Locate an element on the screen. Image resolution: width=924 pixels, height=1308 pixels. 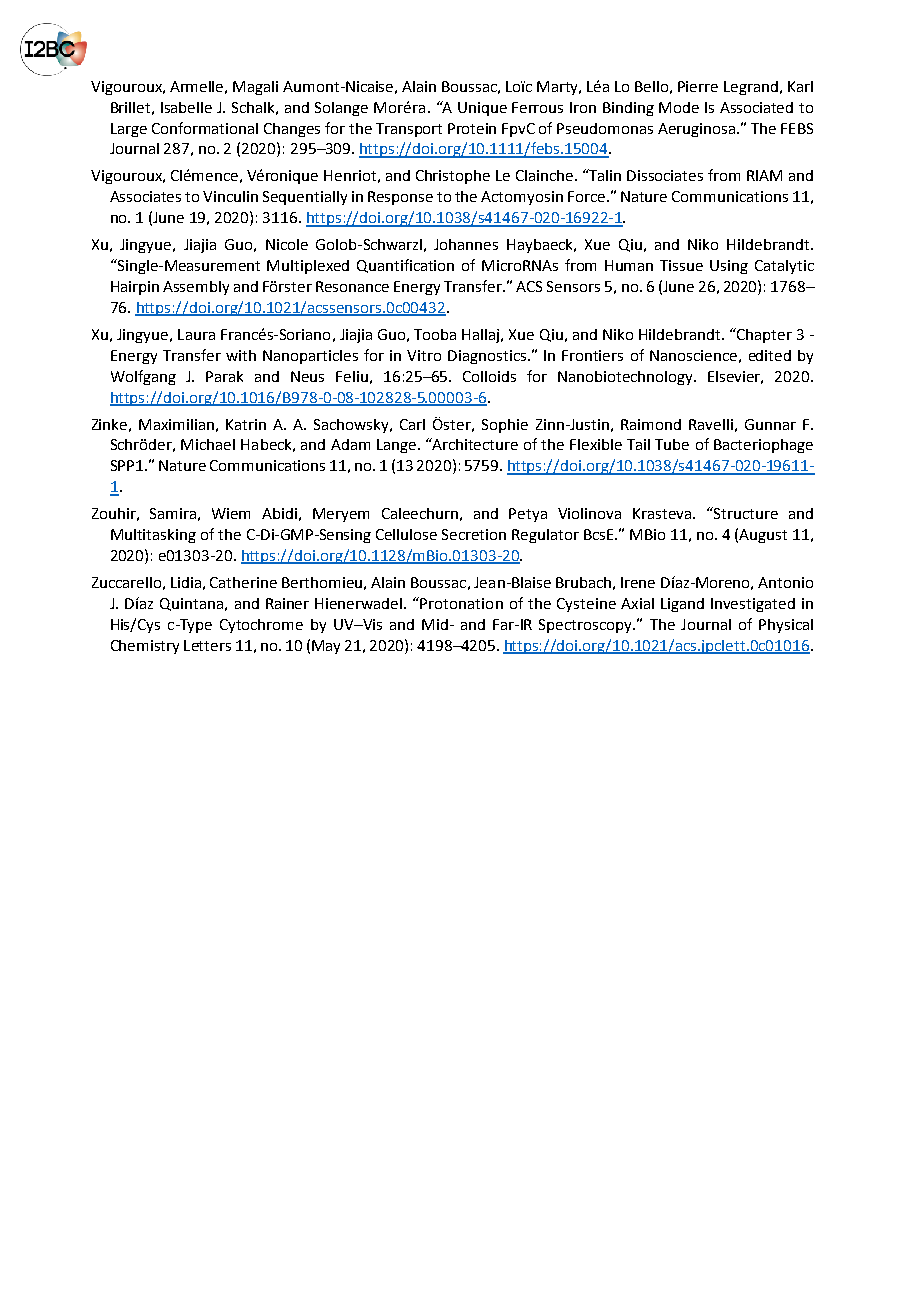
Using is located at coordinates (729, 267).
